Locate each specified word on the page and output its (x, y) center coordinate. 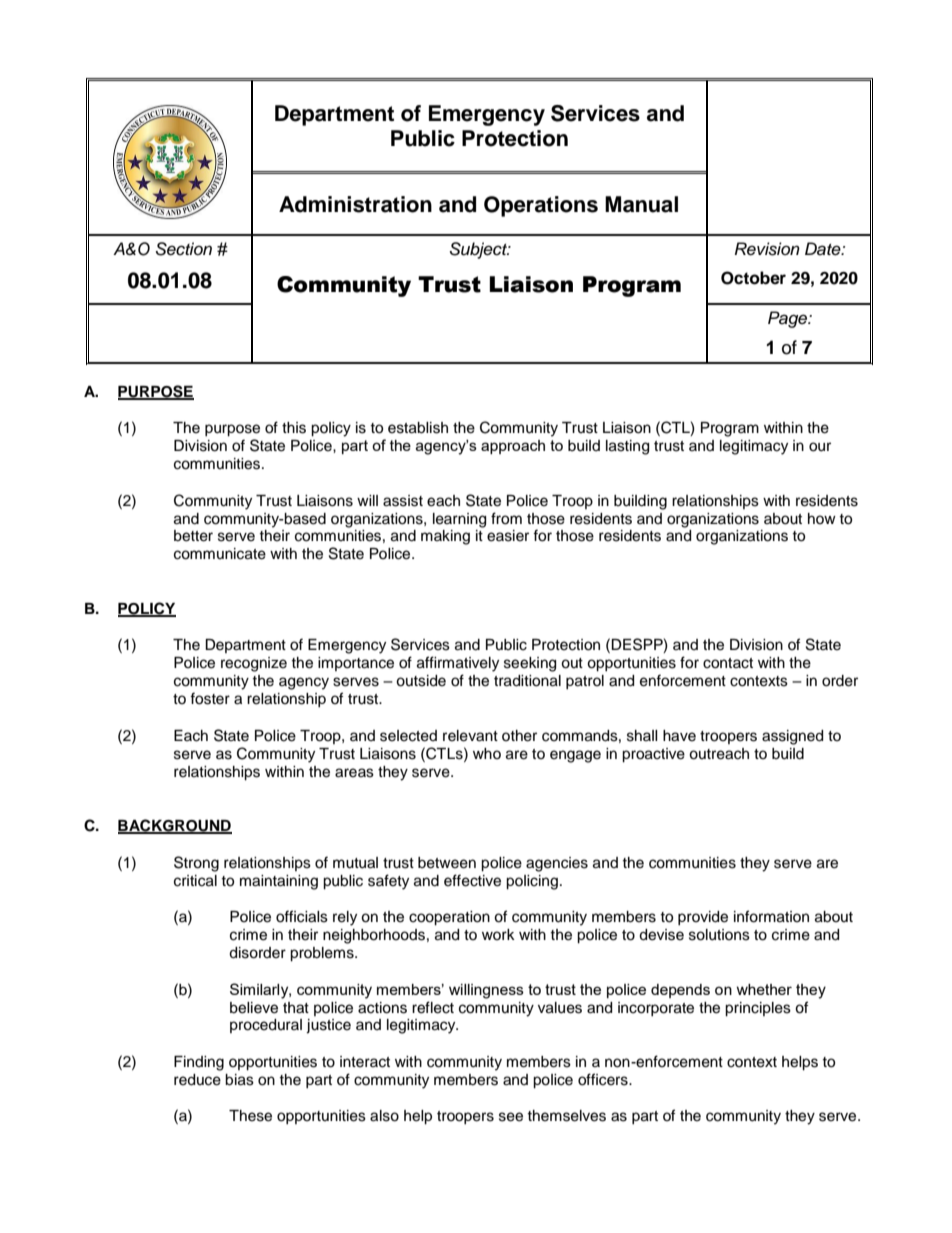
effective (472, 880)
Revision (767, 249)
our (820, 447)
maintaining (279, 882)
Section (183, 249)
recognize (254, 664)
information (771, 916)
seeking (530, 664)
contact (728, 663)
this (294, 428)
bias (239, 1080)
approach (513, 447)
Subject (479, 250)
